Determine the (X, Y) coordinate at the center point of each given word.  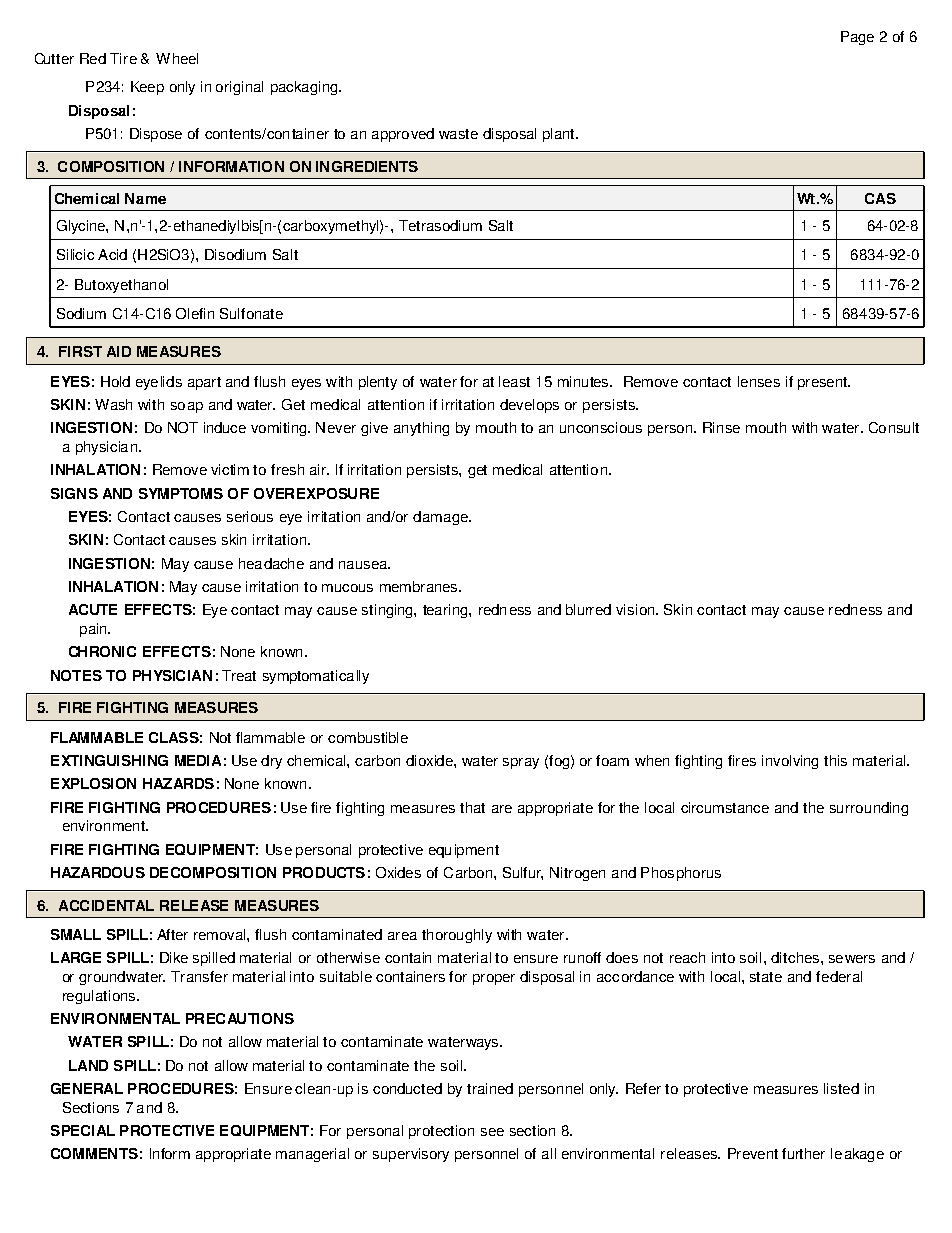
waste (458, 134)
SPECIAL (83, 1130)
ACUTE (93, 609)
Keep (147, 88)
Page (857, 38)
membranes (420, 586)
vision (636, 609)
